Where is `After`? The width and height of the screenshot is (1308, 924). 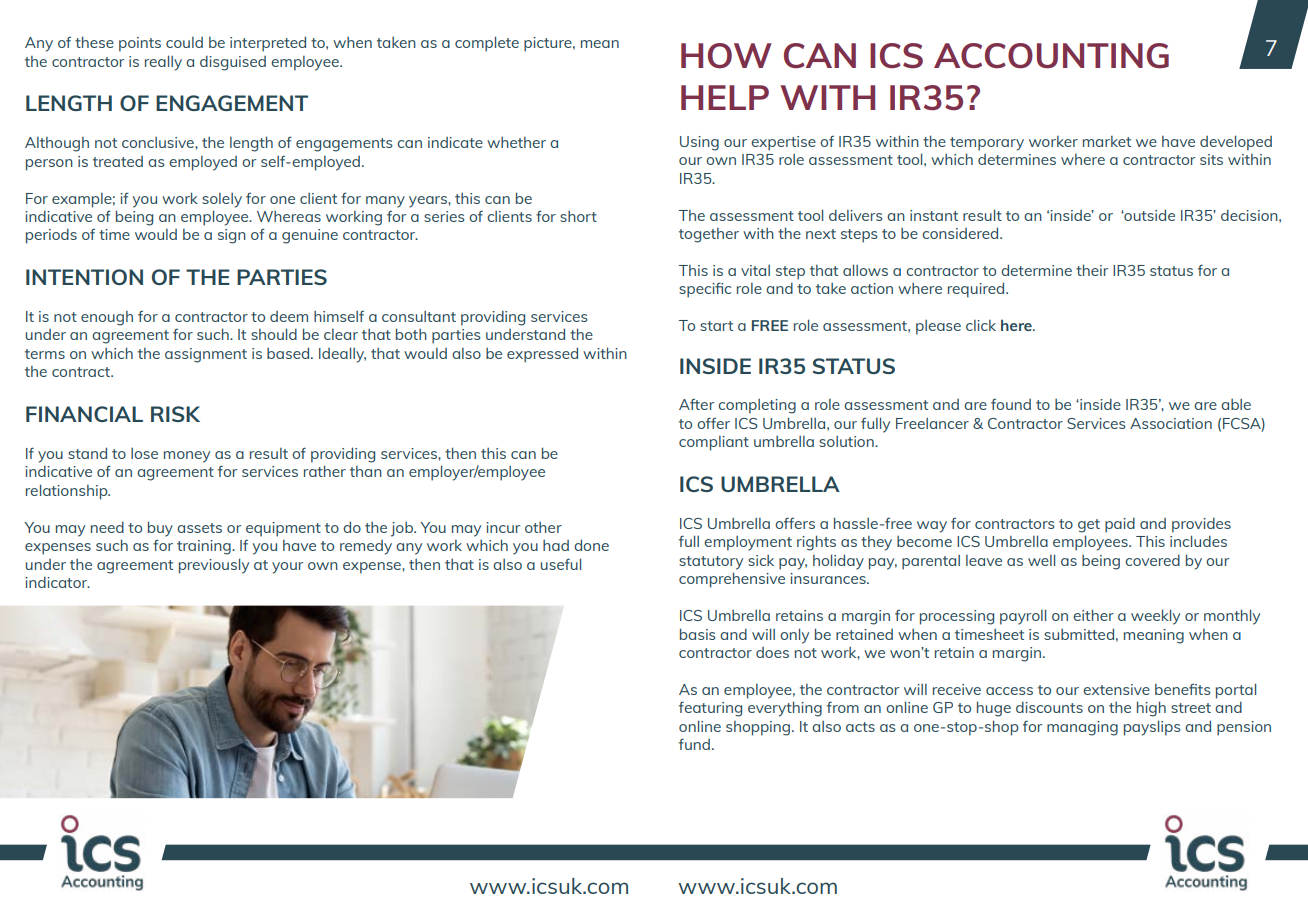
After is located at coordinates (696, 404).
